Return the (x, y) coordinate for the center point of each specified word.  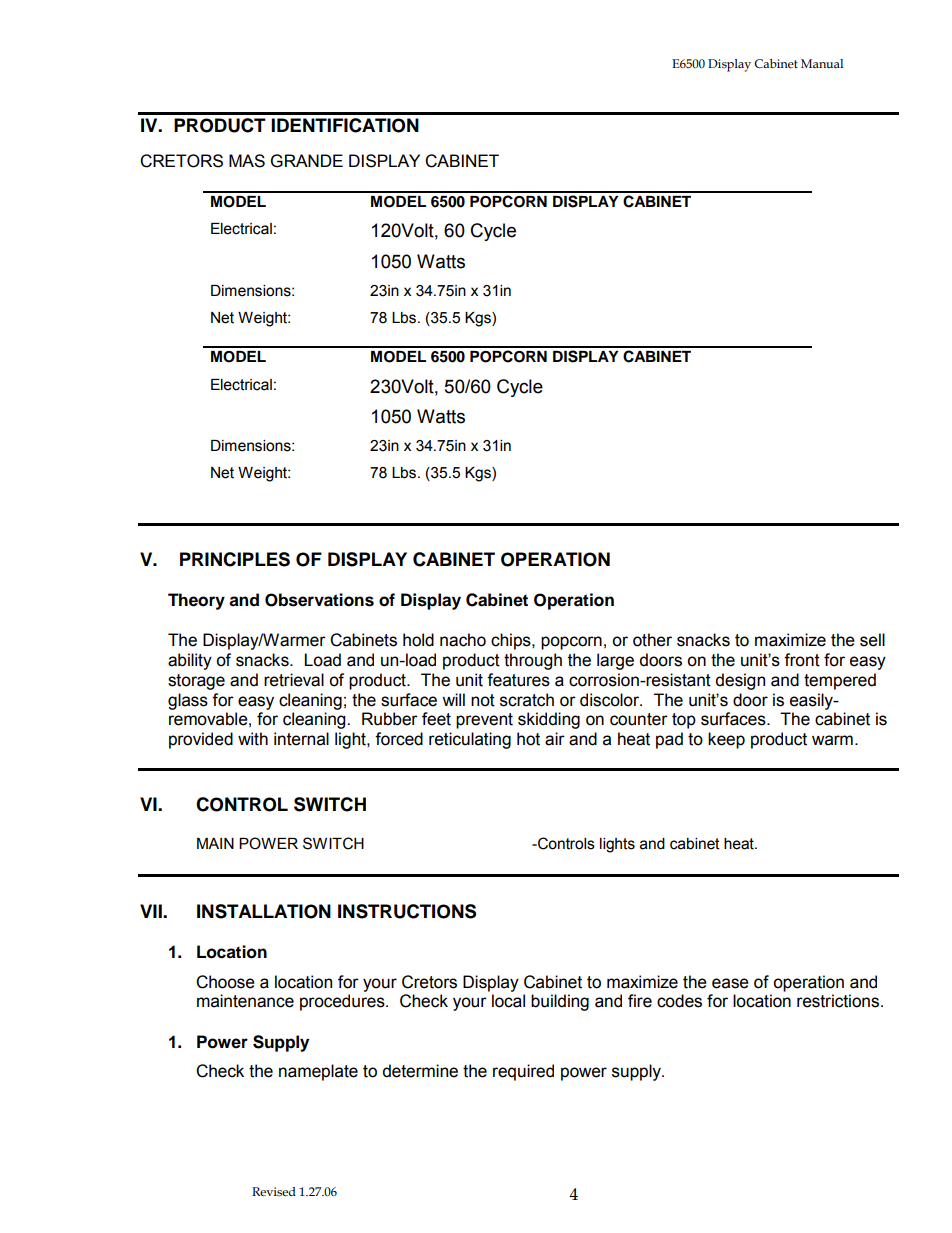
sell (872, 640)
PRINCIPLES (235, 559)
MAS (247, 161)
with (253, 739)
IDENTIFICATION (345, 125)
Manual (822, 63)
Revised (274, 1192)
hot (528, 739)
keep (726, 740)
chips (512, 641)
